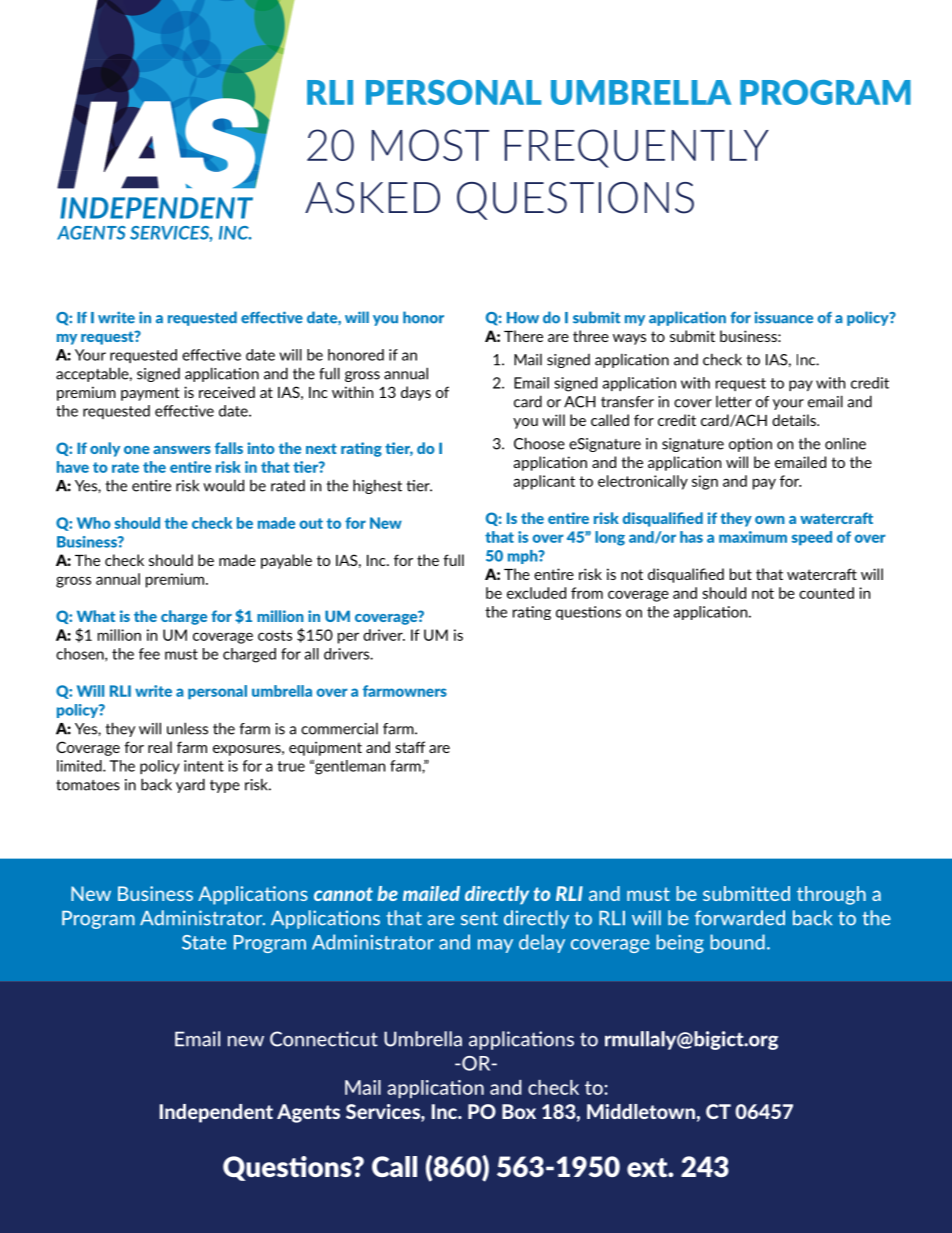 The width and height of the document is (952, 1233). What do you see at coordinates (430, 145) in the document?
I see `MOST` at bounding box center [430, 145].
